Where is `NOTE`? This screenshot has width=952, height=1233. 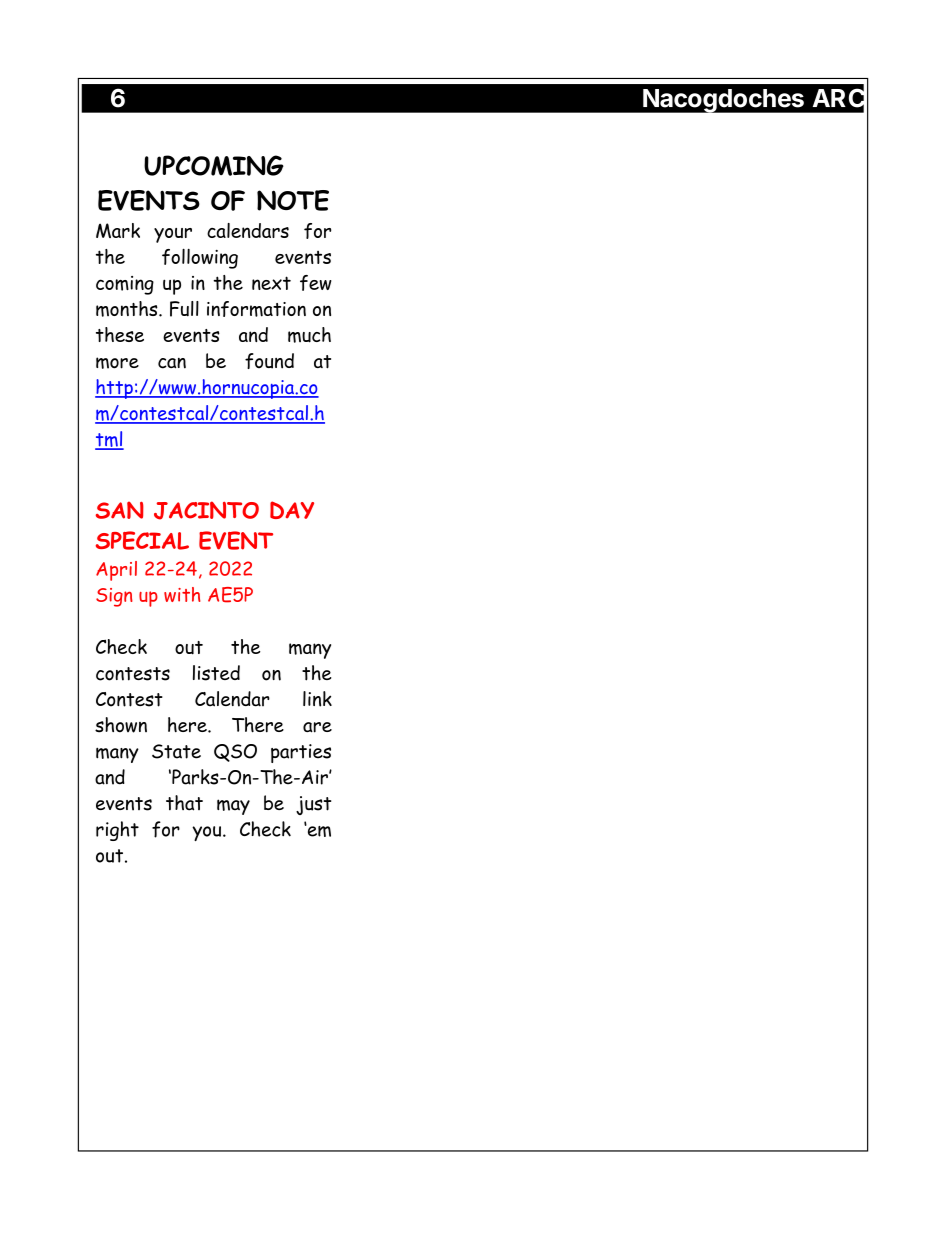
NOTE is located at coordinates (293, 200).
